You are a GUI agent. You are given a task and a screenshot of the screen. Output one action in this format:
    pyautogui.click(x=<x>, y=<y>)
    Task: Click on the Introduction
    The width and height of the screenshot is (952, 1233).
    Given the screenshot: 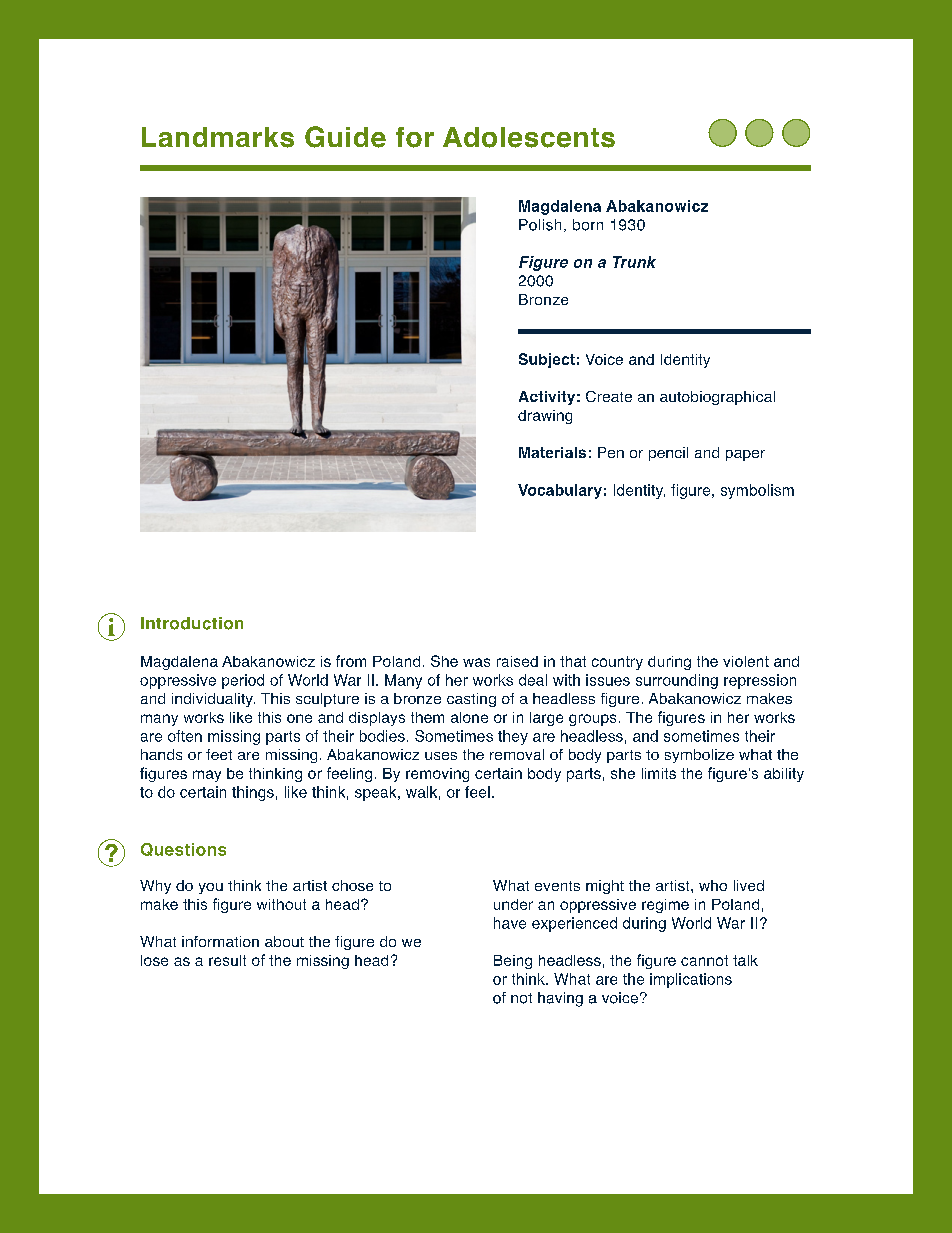 What is the action you would take?
    pyautogui.click(x=192, y=623)
